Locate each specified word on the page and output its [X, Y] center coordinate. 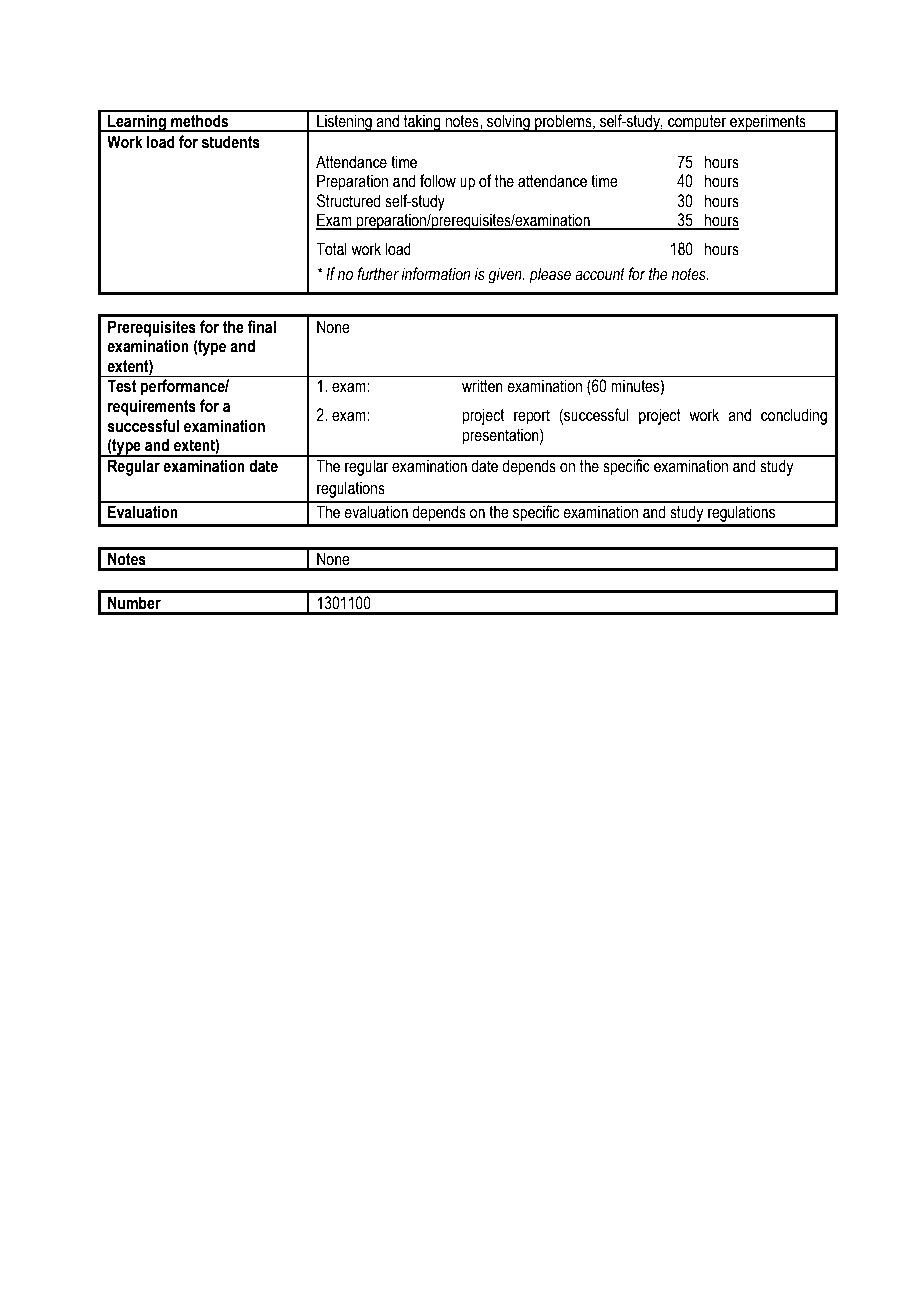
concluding [794, 416]
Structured [349, 201]
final [261, 327]
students [231, 142]
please [550, 275]
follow [438, 181]
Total [331, 249]
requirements [152, 407]
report [532, 417]
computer [697, 123]
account [600, 274]
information [435, 274]
